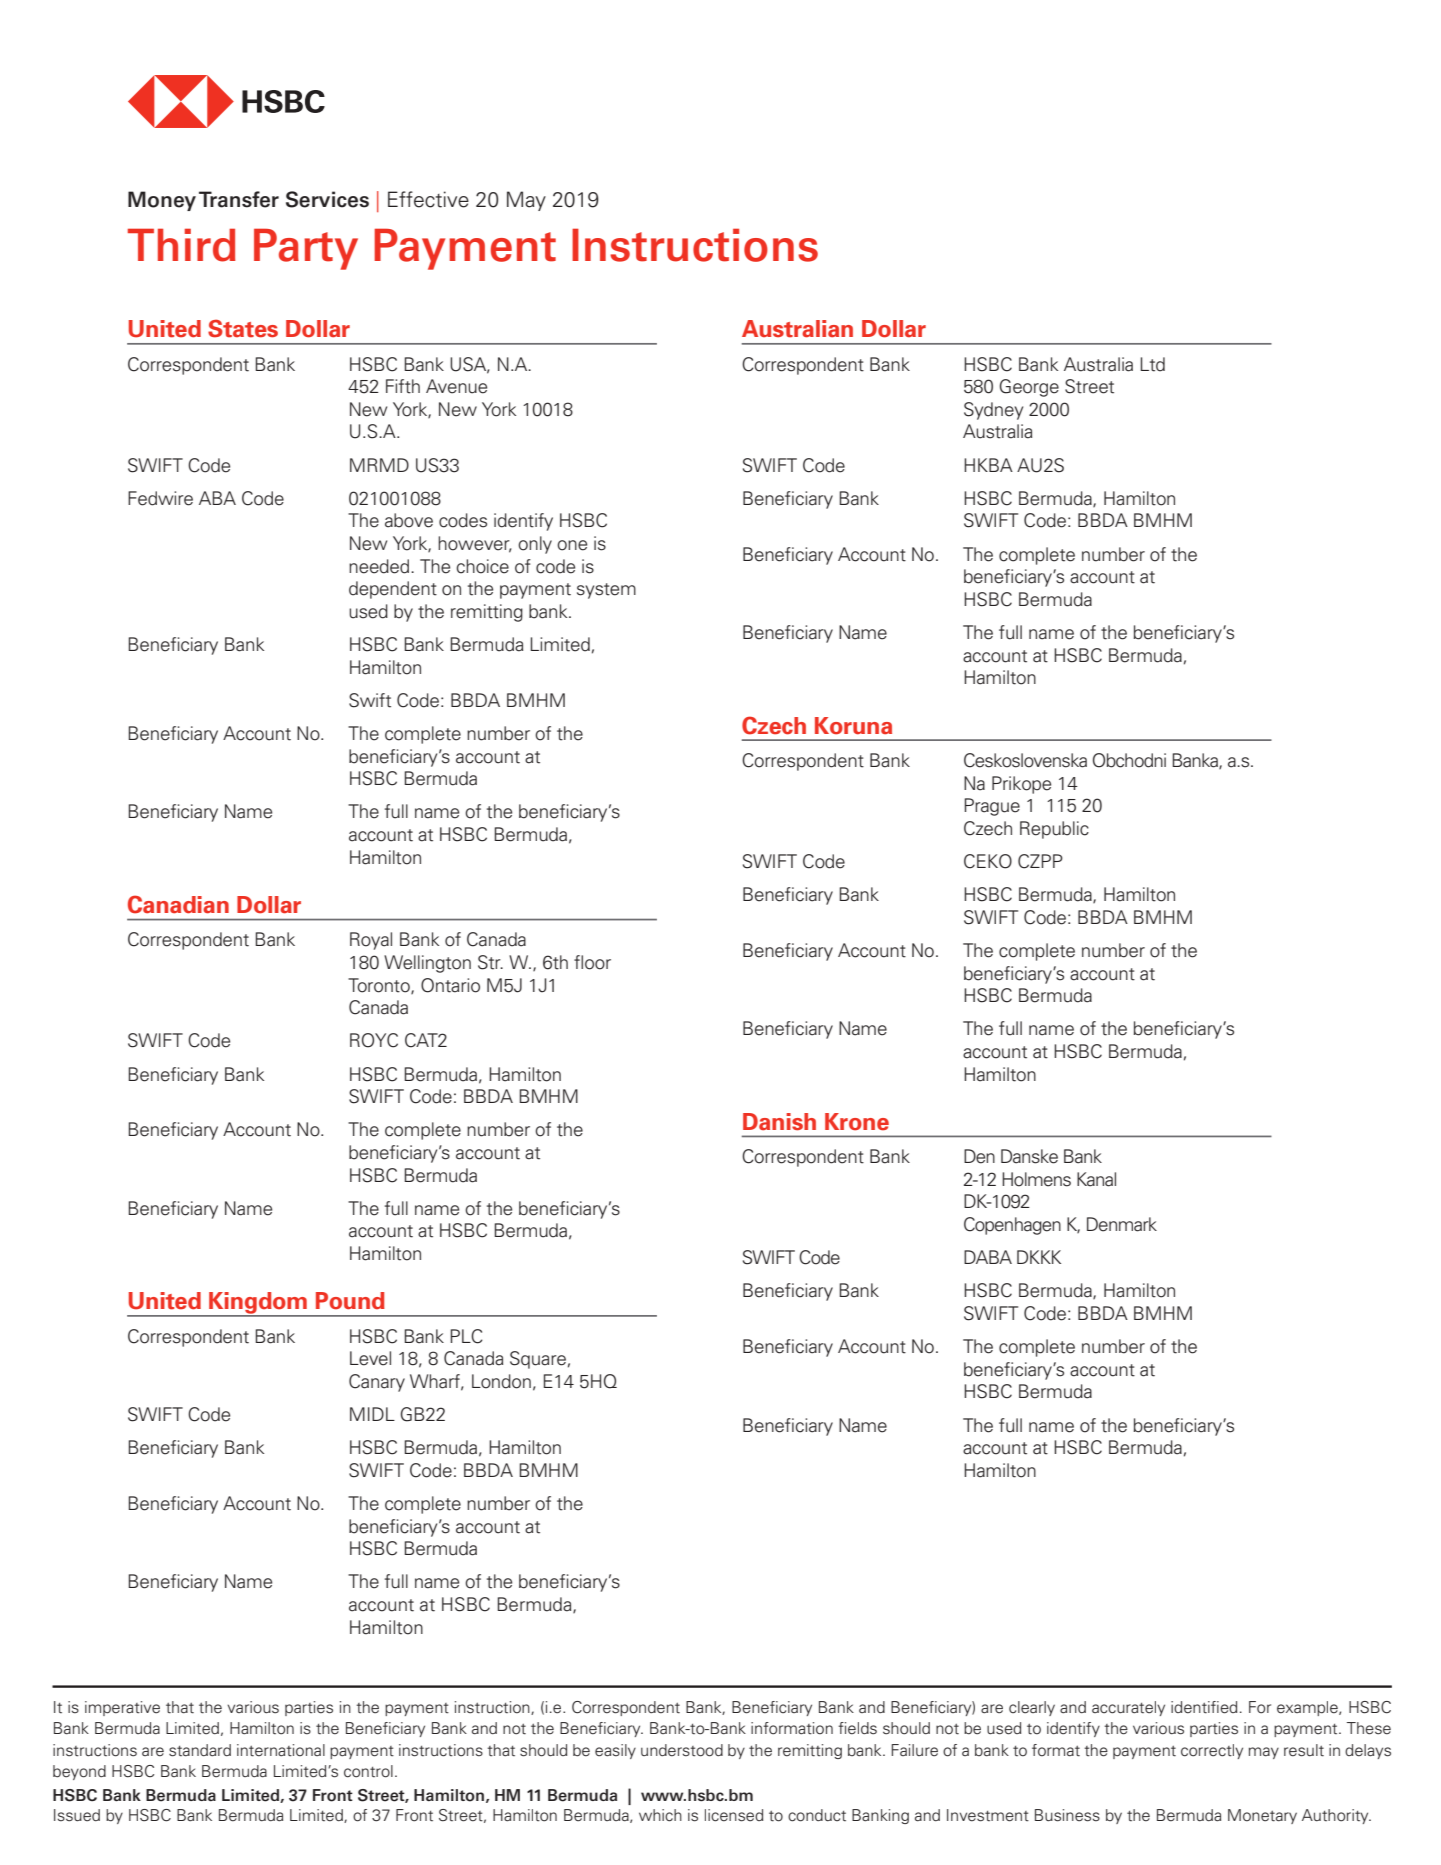 The image size is (1441, 1865). I want to click on Effective, so click(428, 199).
